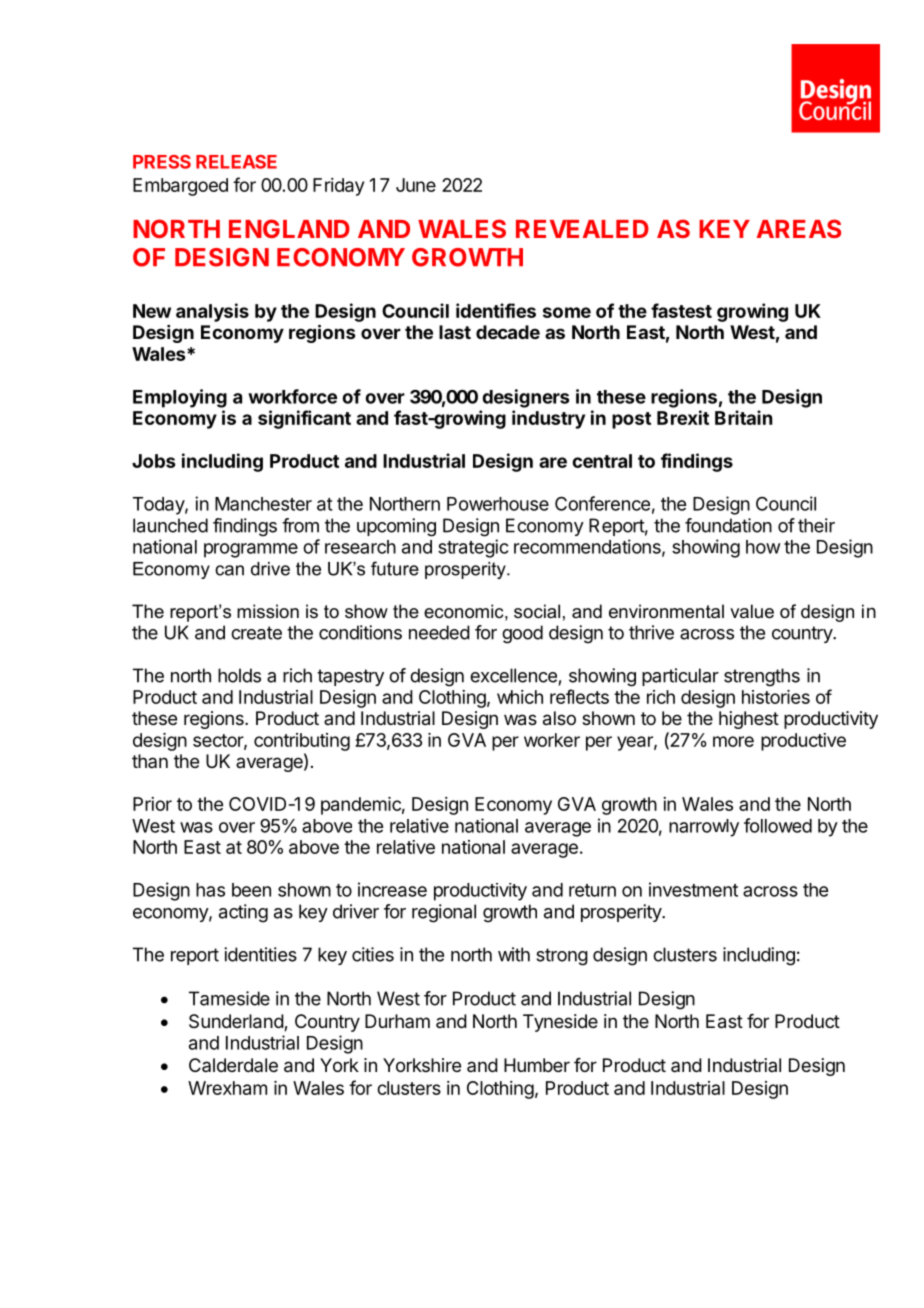 The height and width of the screenshot is (1308, 924). What do you see at coordinates (416, 185) in the screenshot?
I see `June` at bounding box center [416, 185].
